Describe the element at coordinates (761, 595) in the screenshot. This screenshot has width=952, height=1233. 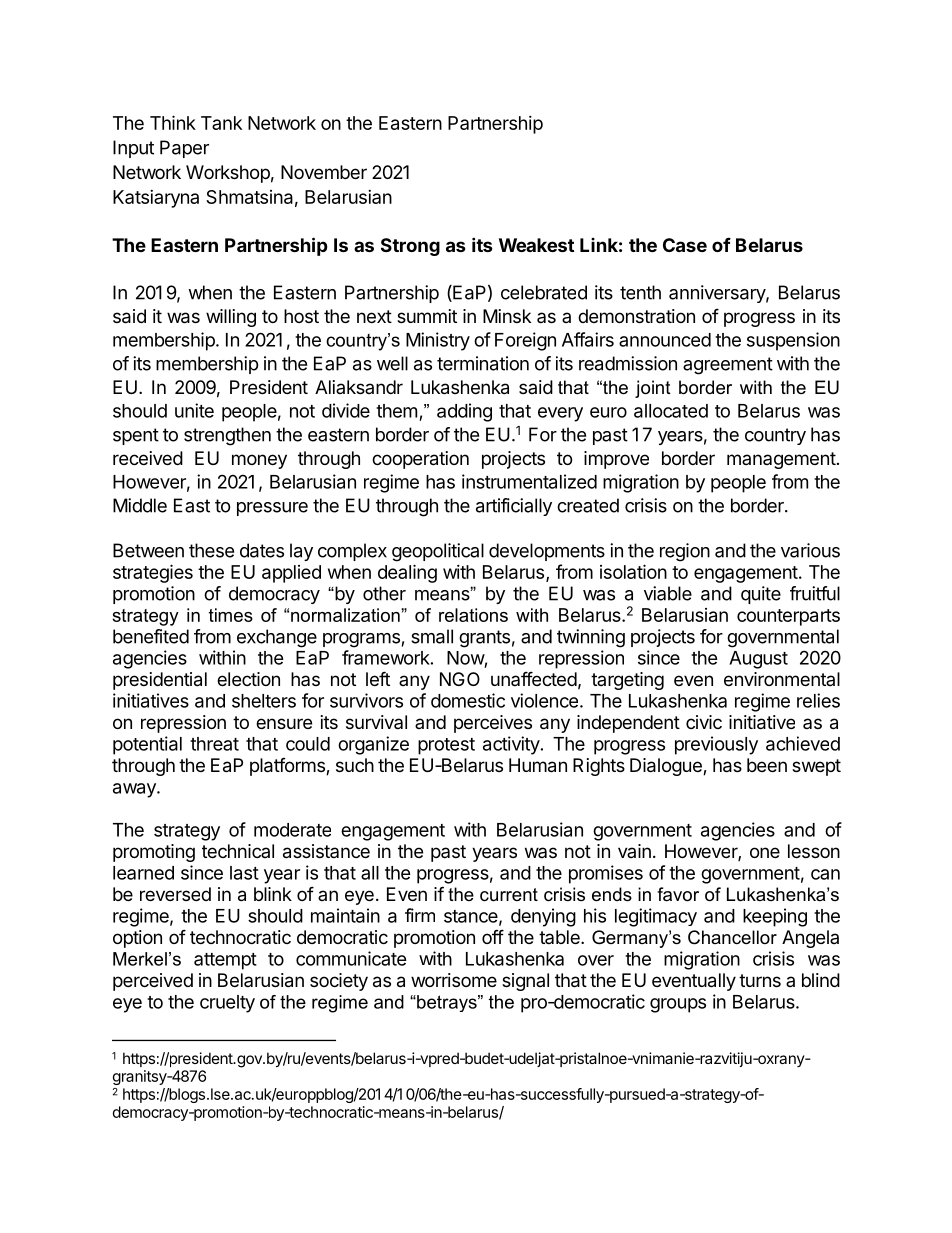
I see `quite` at that location.
